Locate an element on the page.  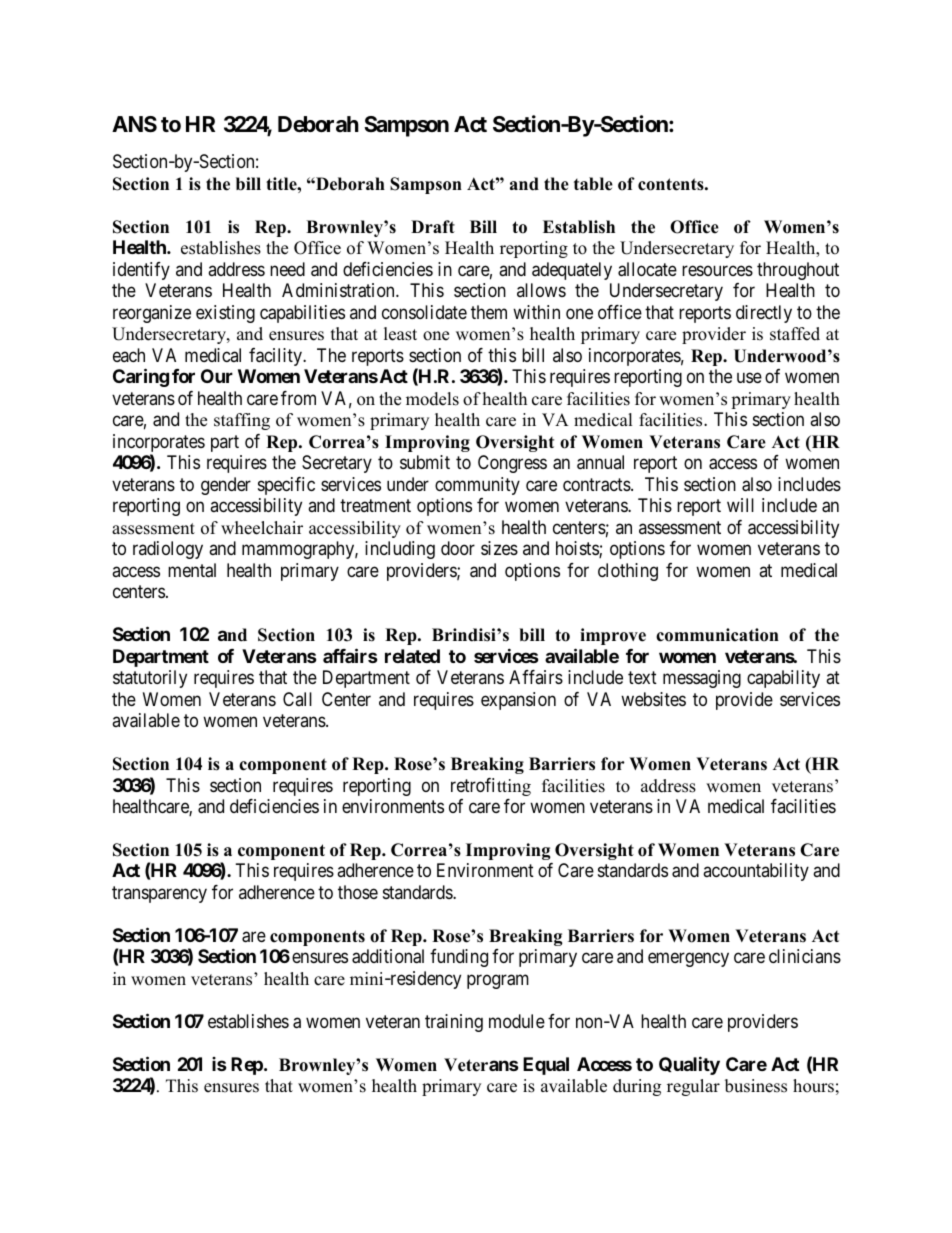
related is located at coordinates (412, 656).
